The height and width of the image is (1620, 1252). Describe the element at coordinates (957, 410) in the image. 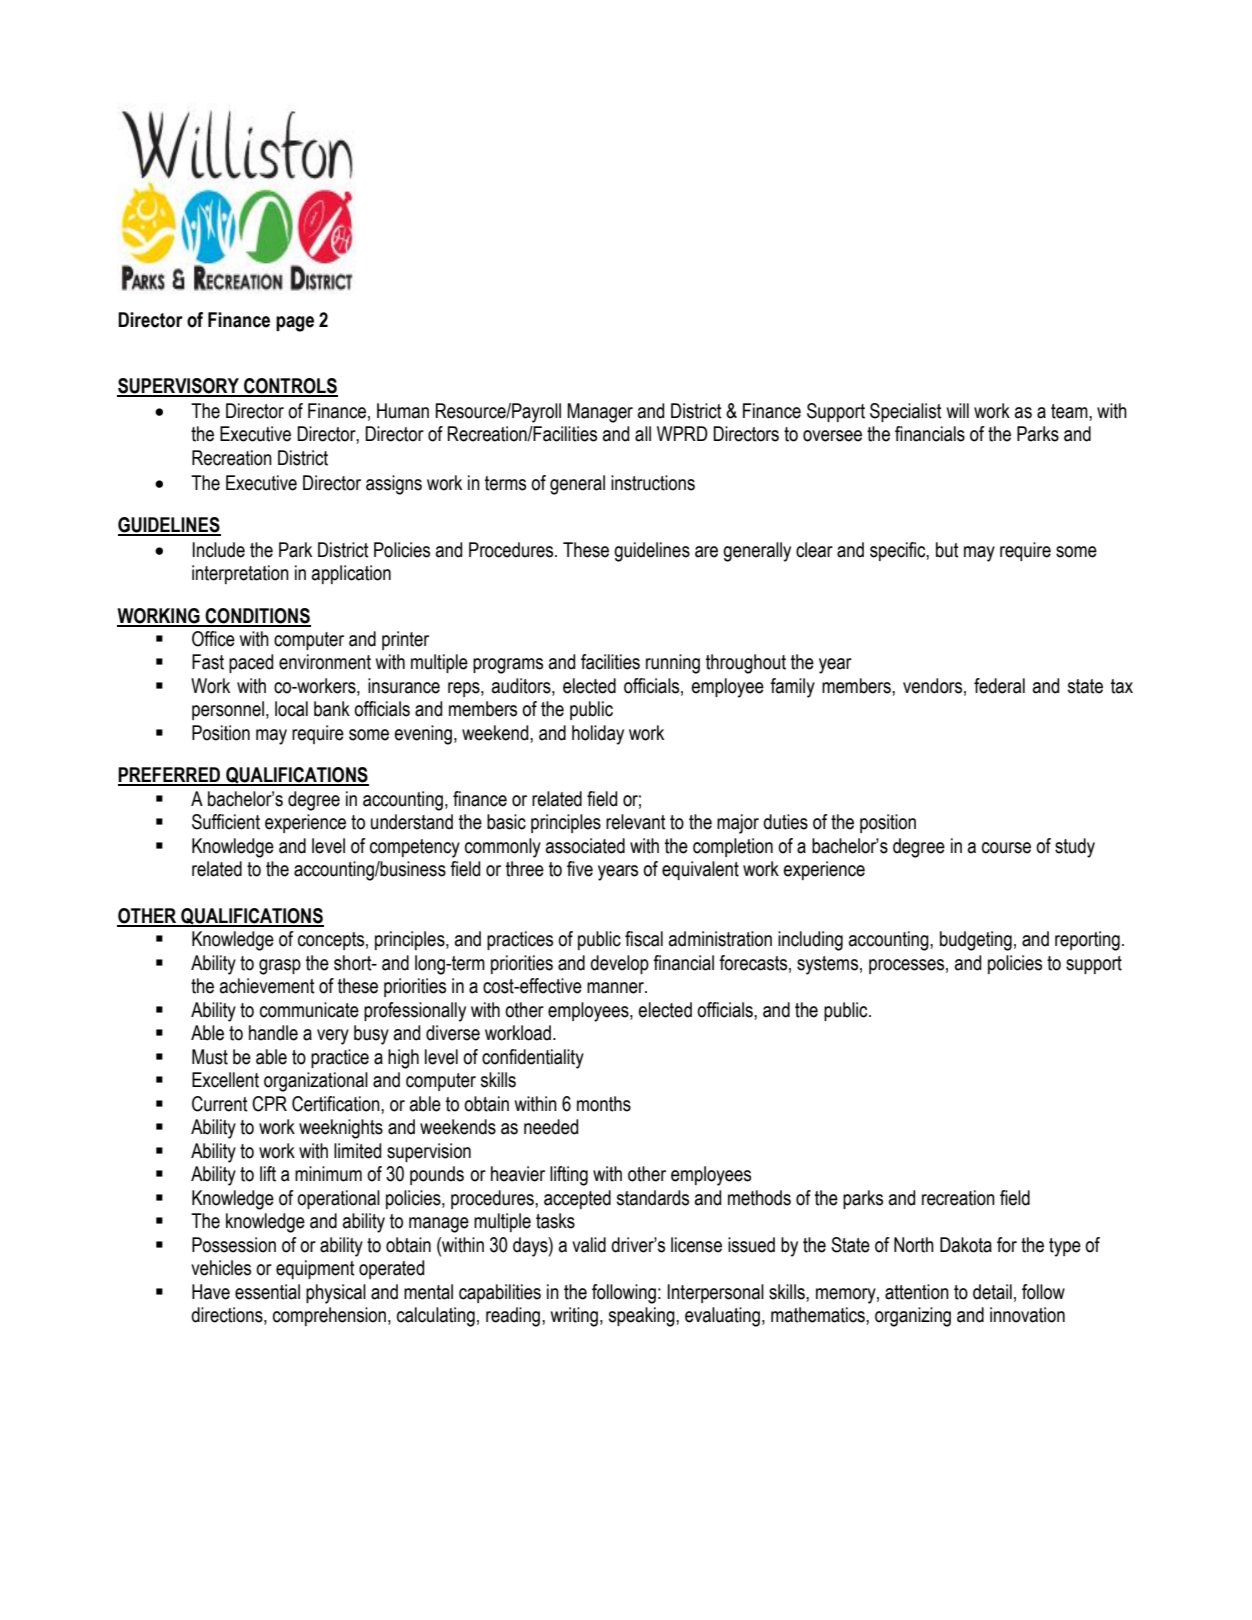

I see `will` at that location.
